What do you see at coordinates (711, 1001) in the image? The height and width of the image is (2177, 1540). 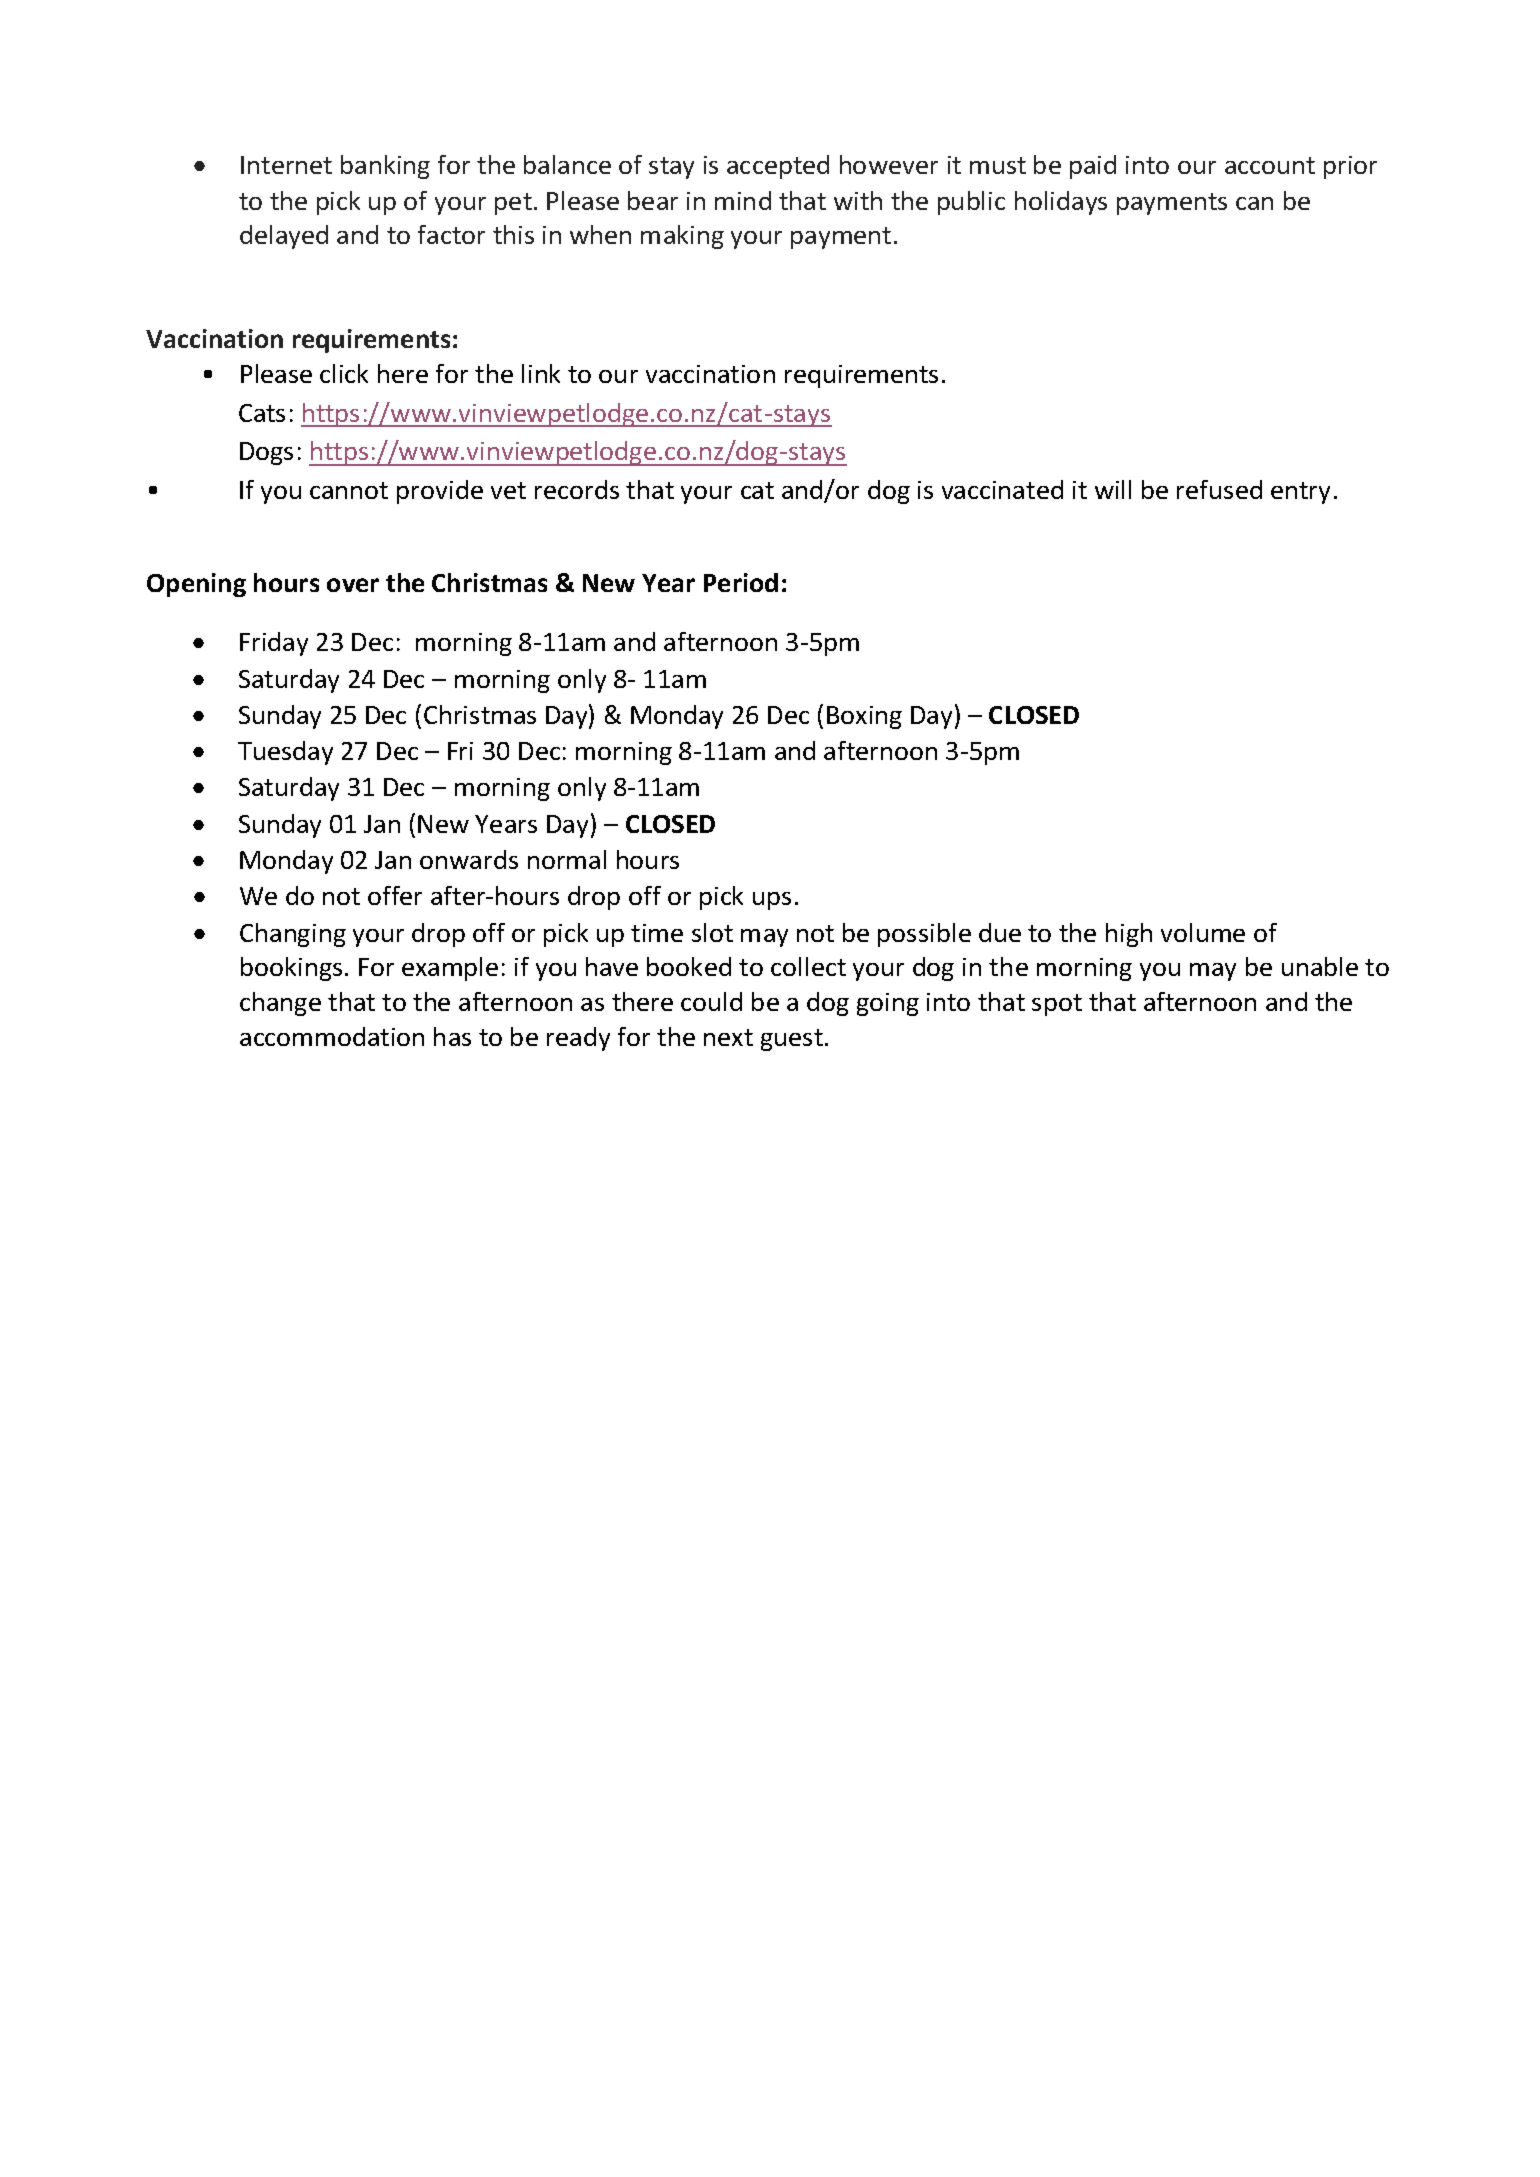 I see `could` at bounding box center [711, 1001].
